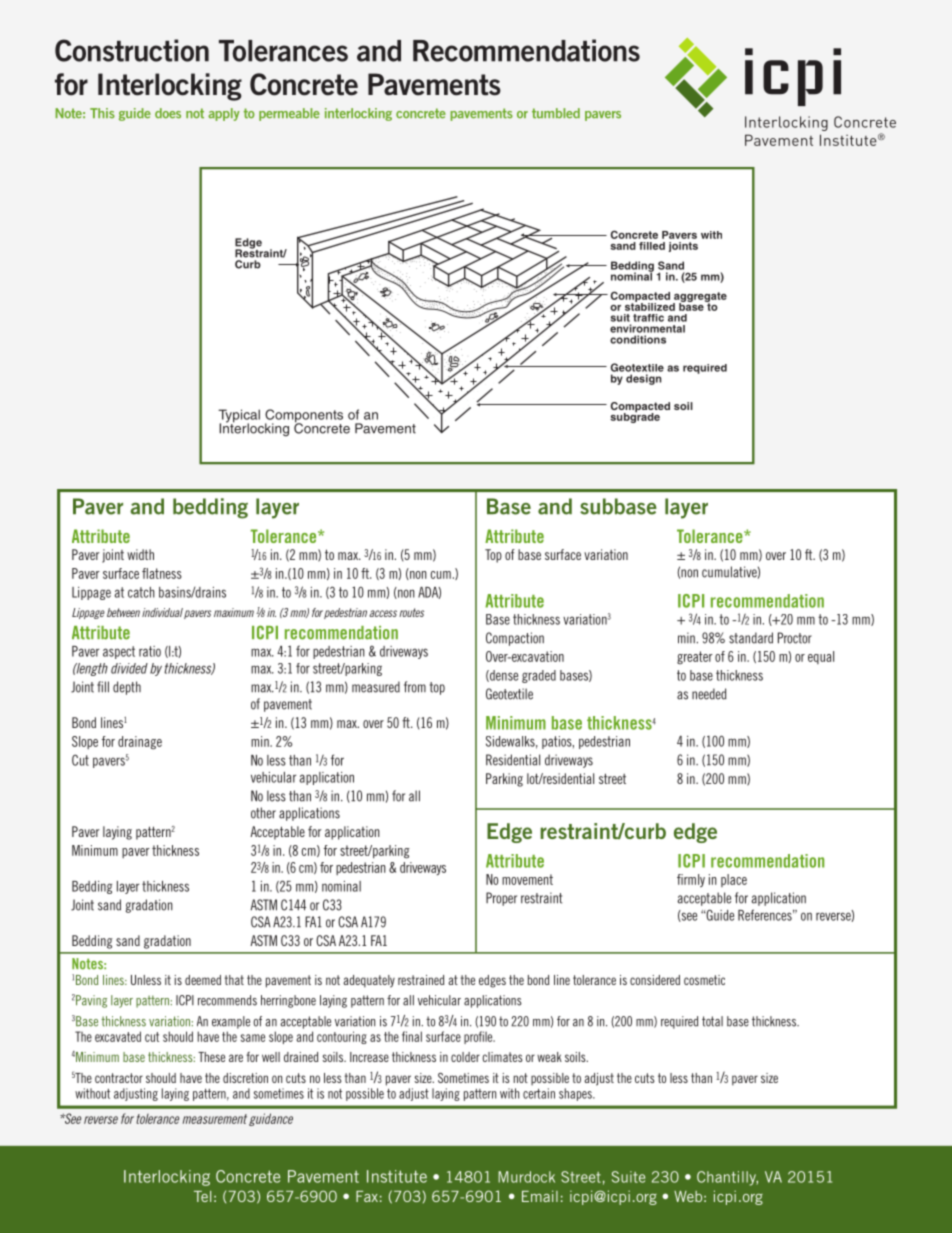 The width and height of the image is (952, 1233). Describe the element at coordinates (751, 638) in the image. I see `standard` at that location.
